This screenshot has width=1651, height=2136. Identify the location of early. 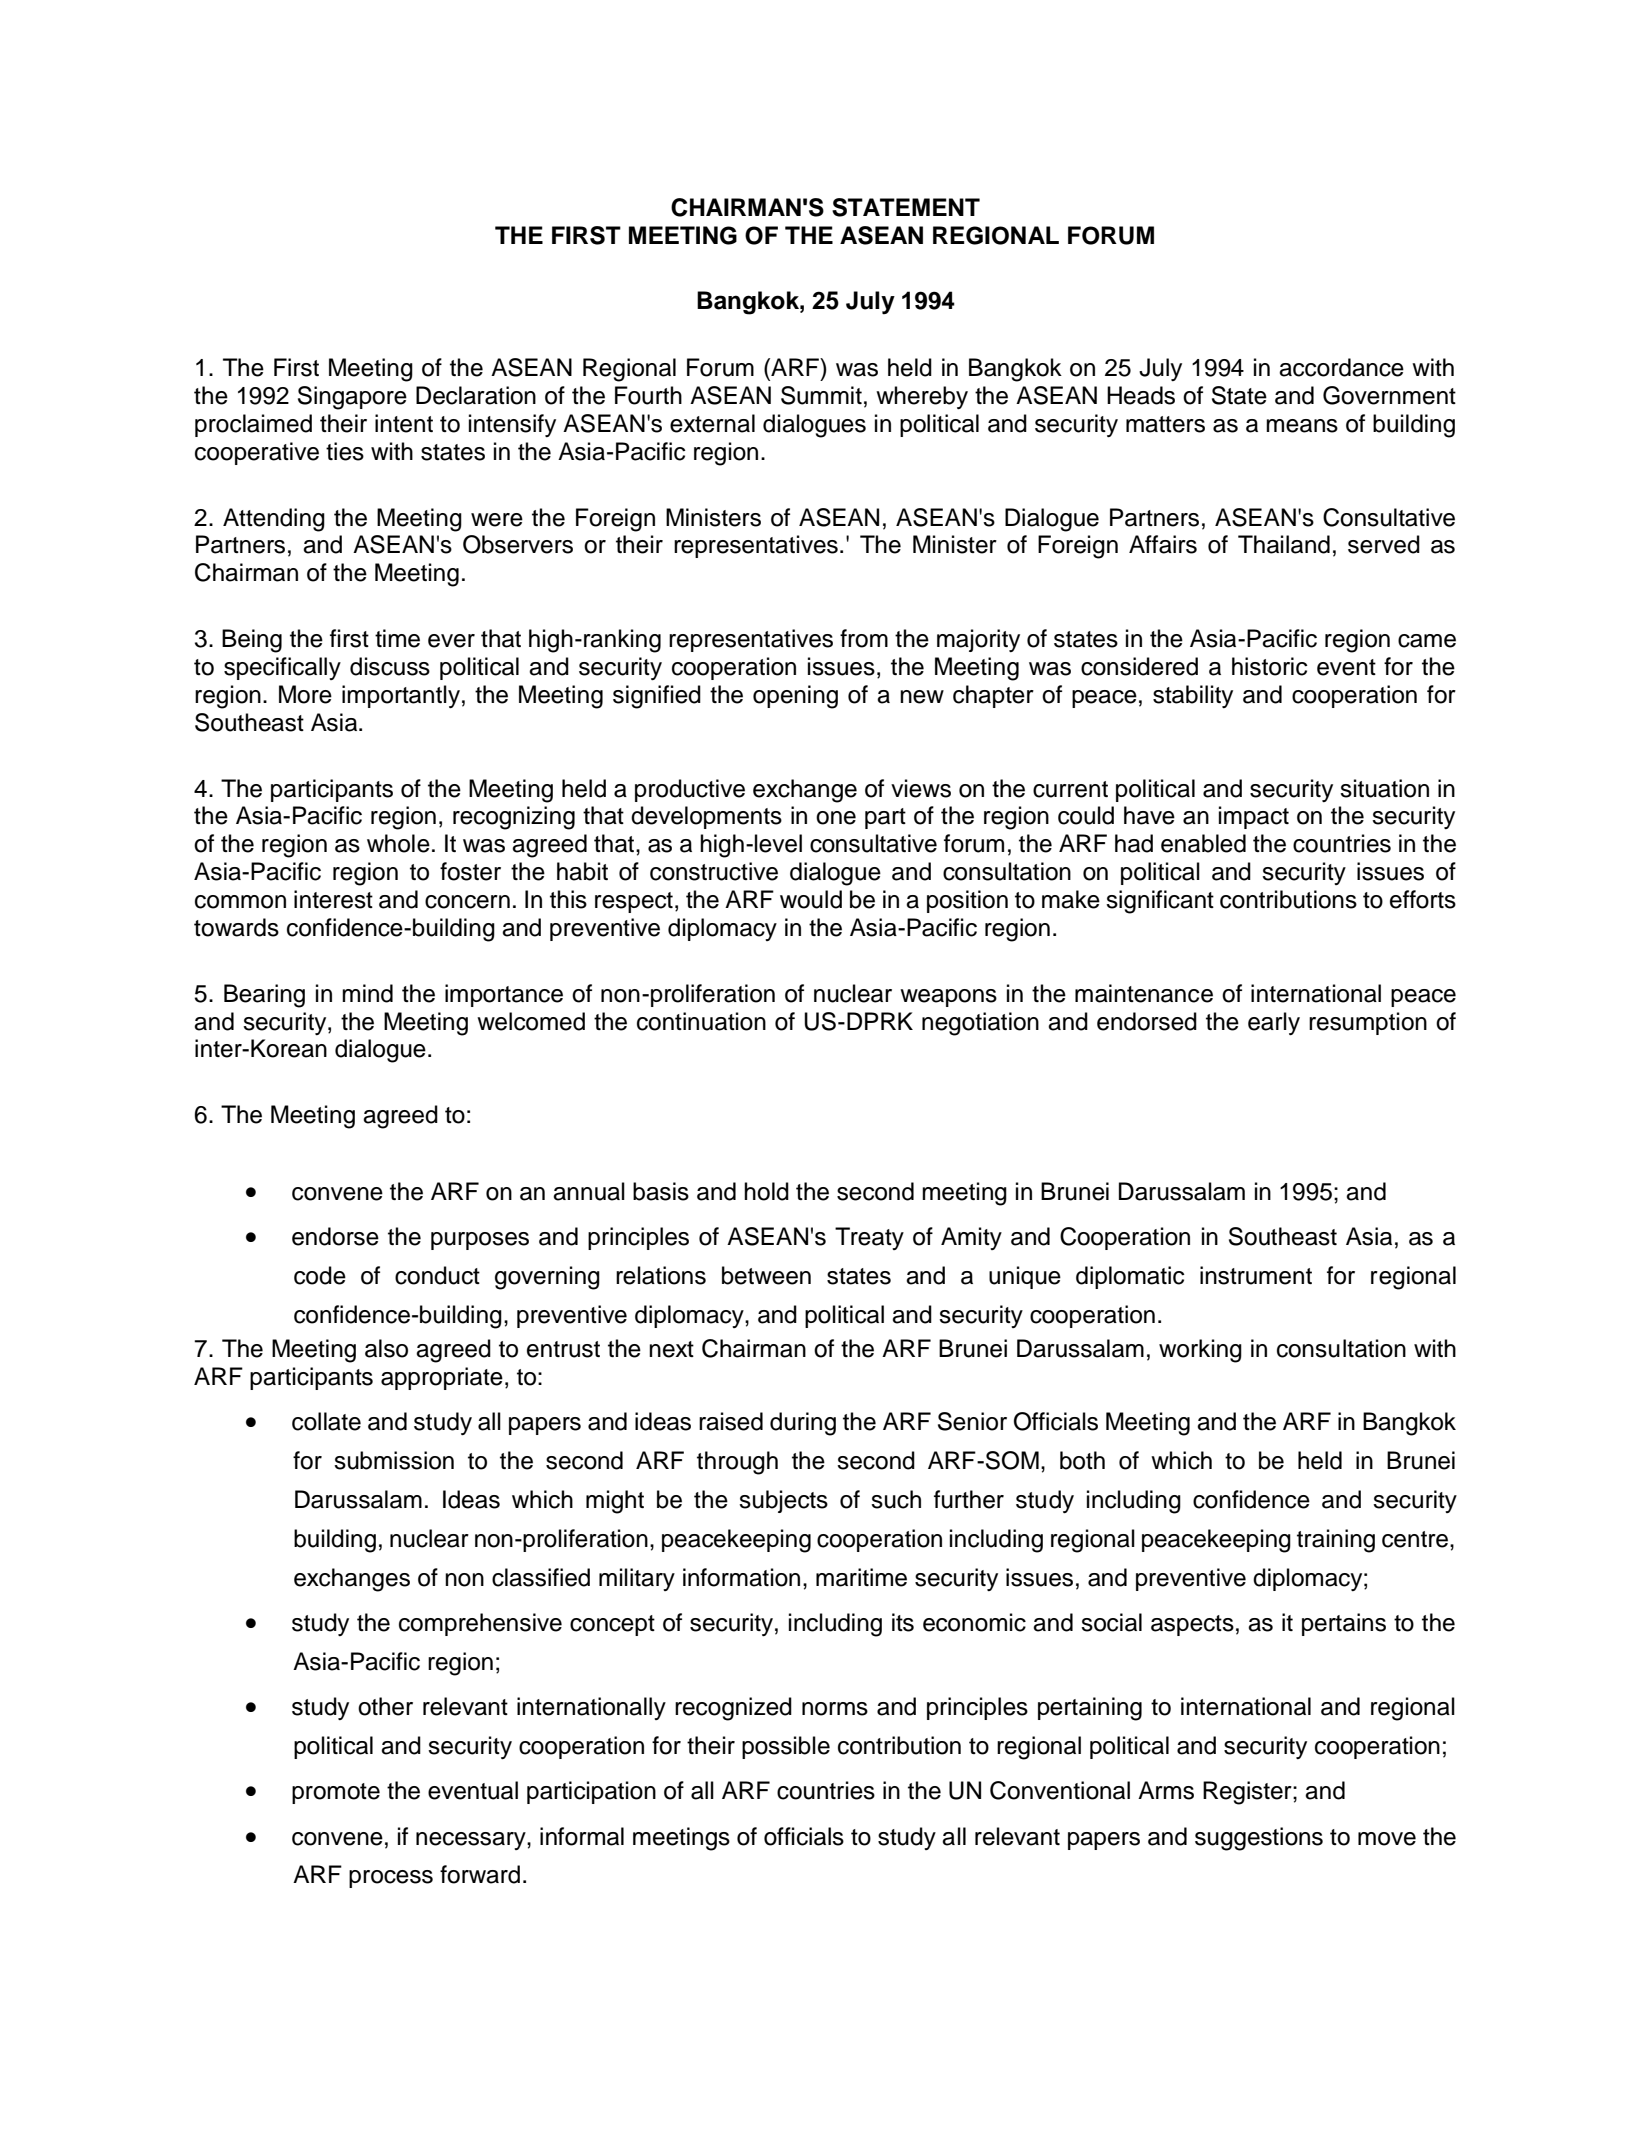
(1274, 1023).
